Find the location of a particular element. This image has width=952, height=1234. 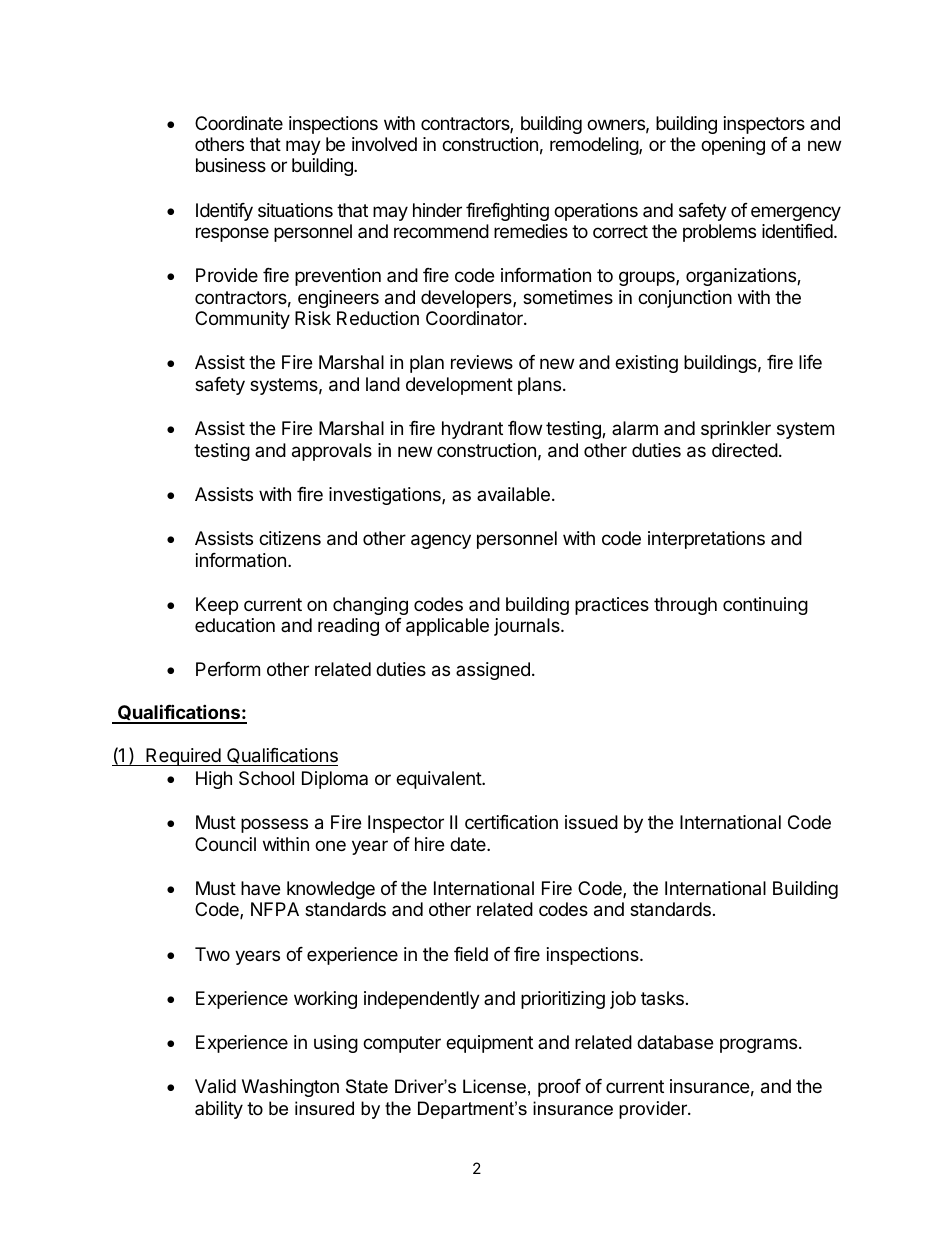

continuing is located at coordinates (765, 606).
